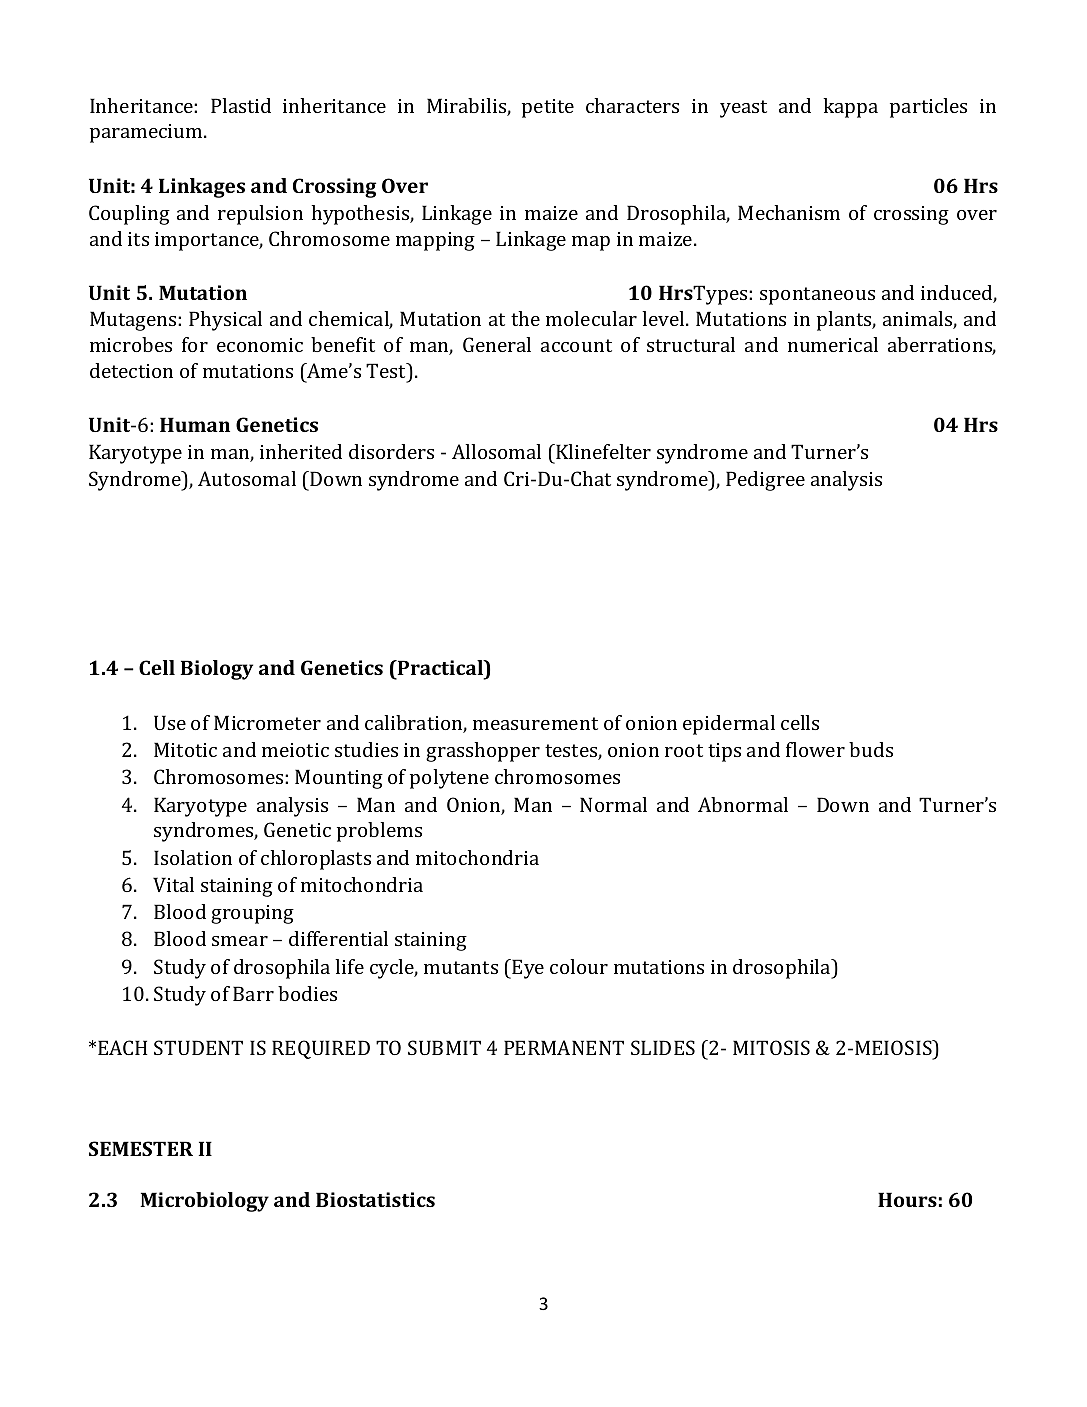 The height and width of the screenshot is (1407, 1087). Describe the element at coordinates (193, 857) in the screenshot. I see `Isolation` at that location.
